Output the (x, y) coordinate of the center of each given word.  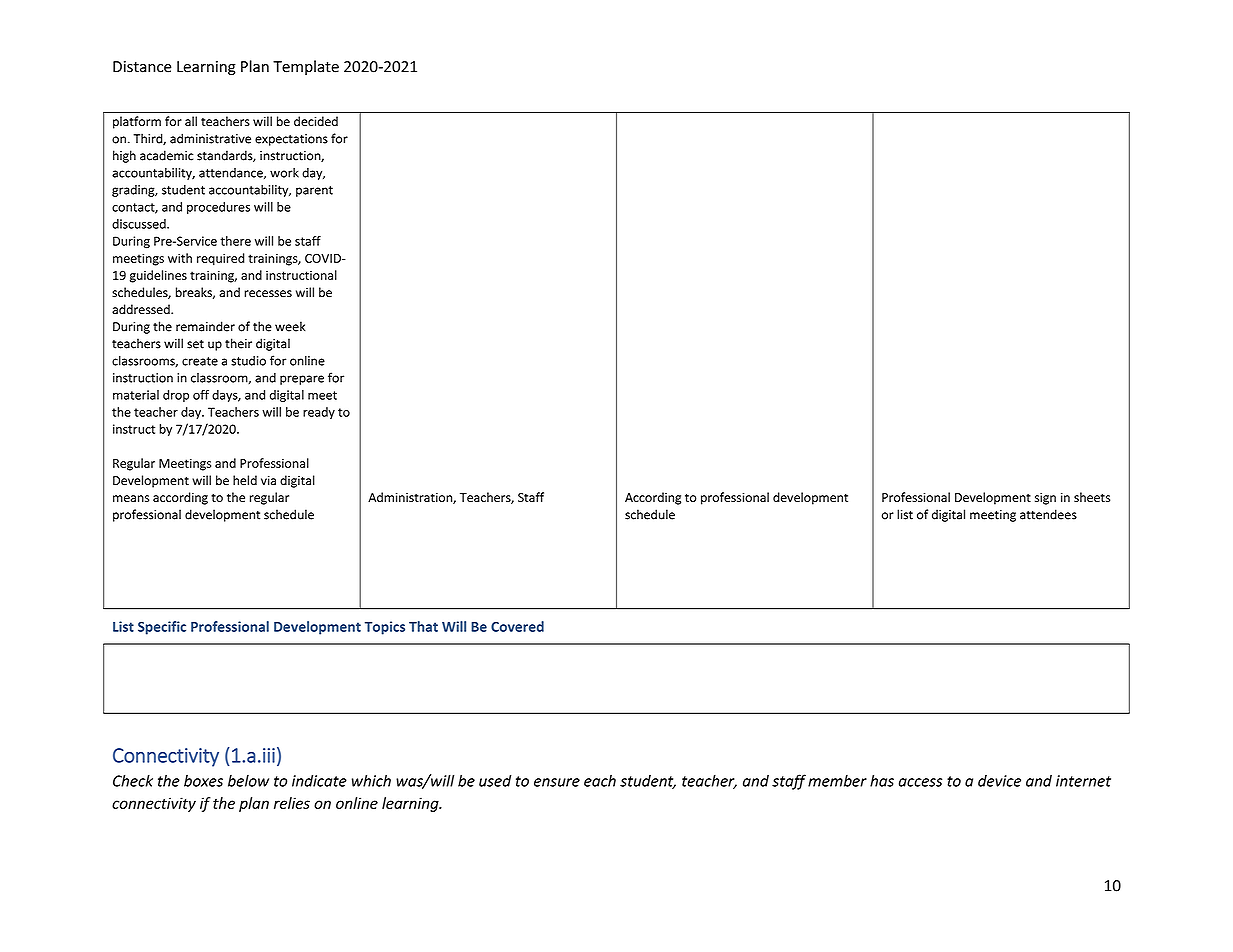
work (284, 173)
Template (306, 67)
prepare (302, 380)
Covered (517, 626)
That (423, 626)
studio (248, 361)
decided (316, 121)
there (235, 241)
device (999, 781)
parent (314, 191)
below (248, 780)
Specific (162, 628)
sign (1045, 499)
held (245, 480)
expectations (291, 140)
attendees (1048, 514)
